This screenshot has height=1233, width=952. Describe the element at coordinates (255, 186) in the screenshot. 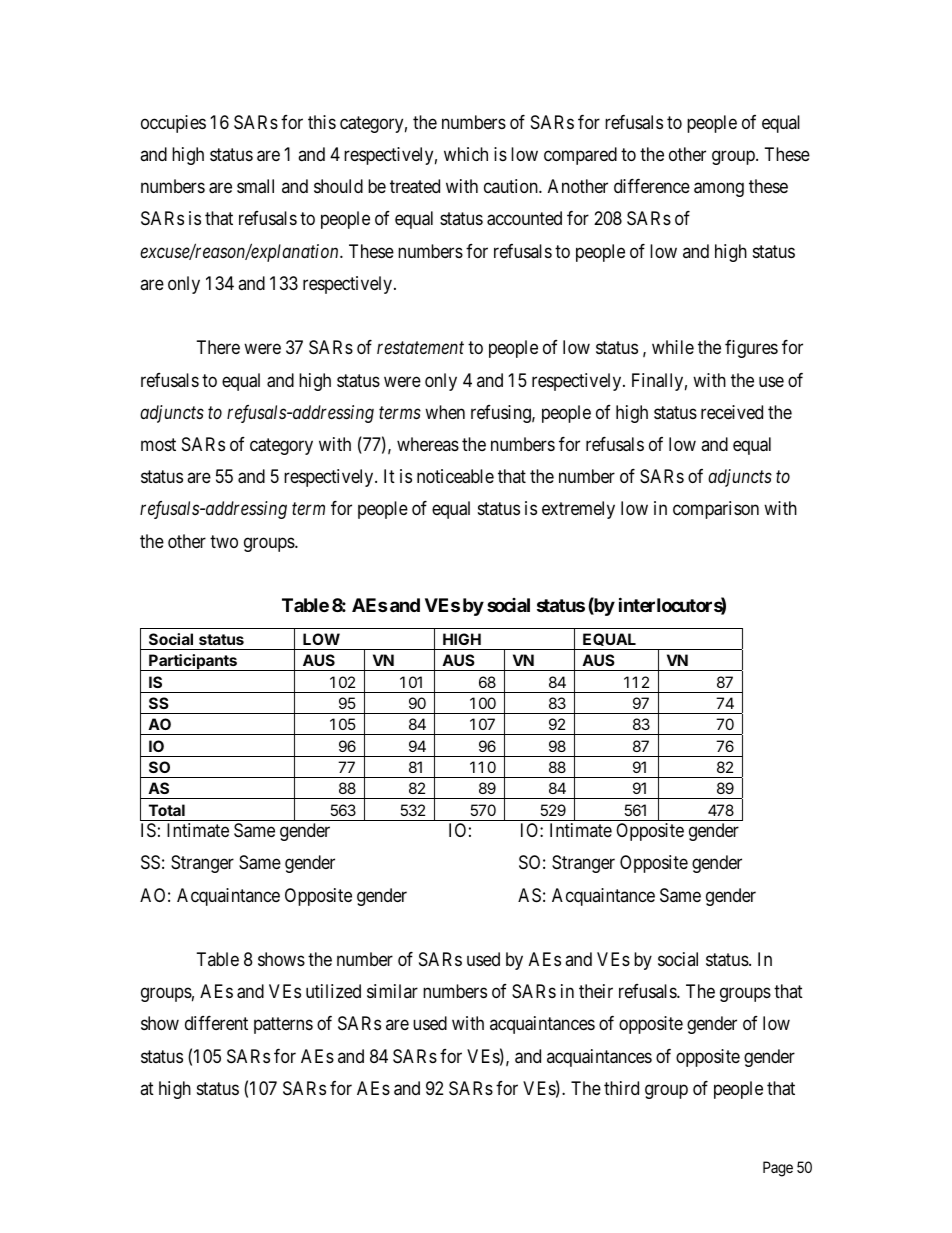

I see `small` at that location.
